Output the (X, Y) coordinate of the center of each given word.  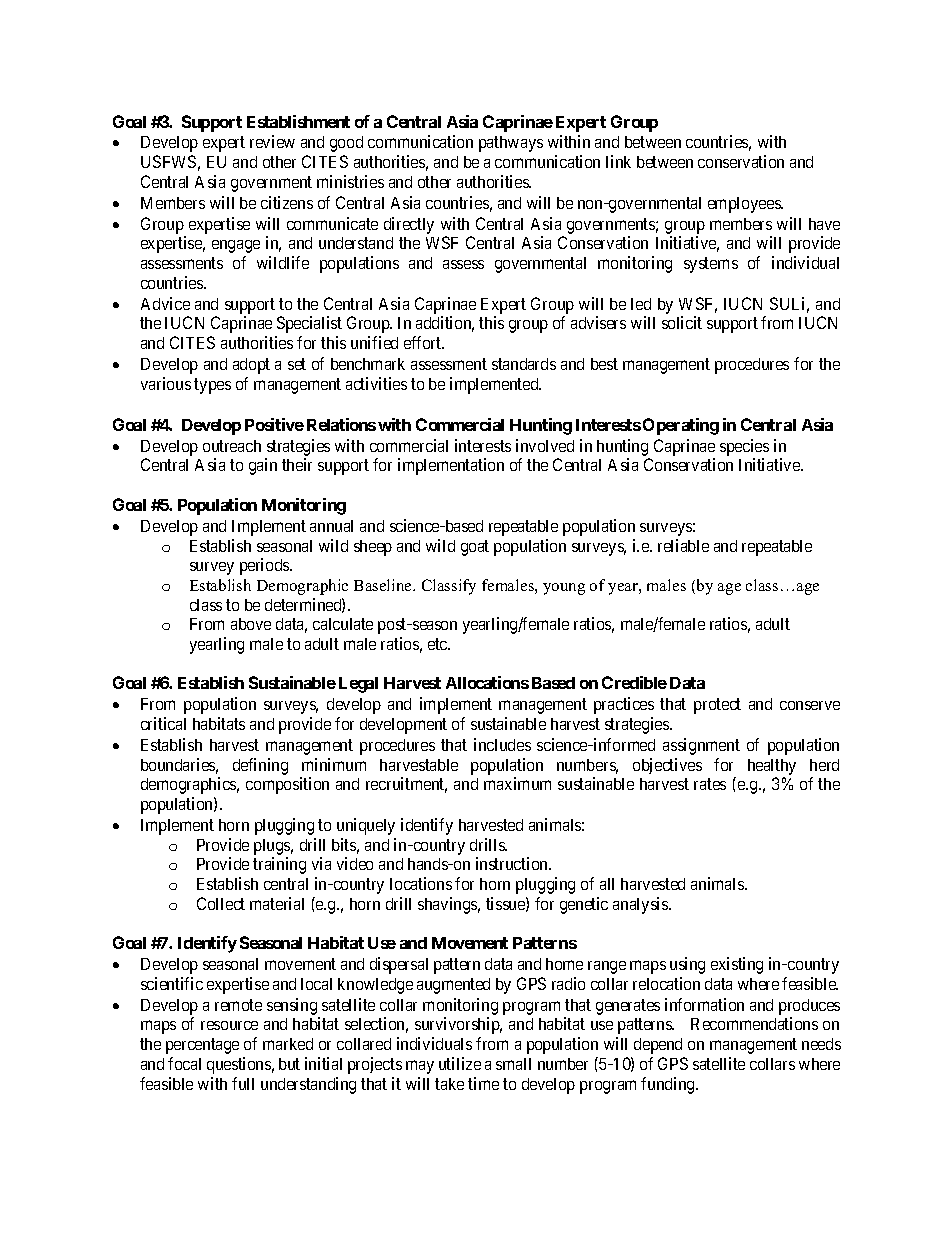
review (272, 141)
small (513, 1064)
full (243, 1083)
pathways (511, 144)
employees (745, 205)
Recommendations (754, 1023)
